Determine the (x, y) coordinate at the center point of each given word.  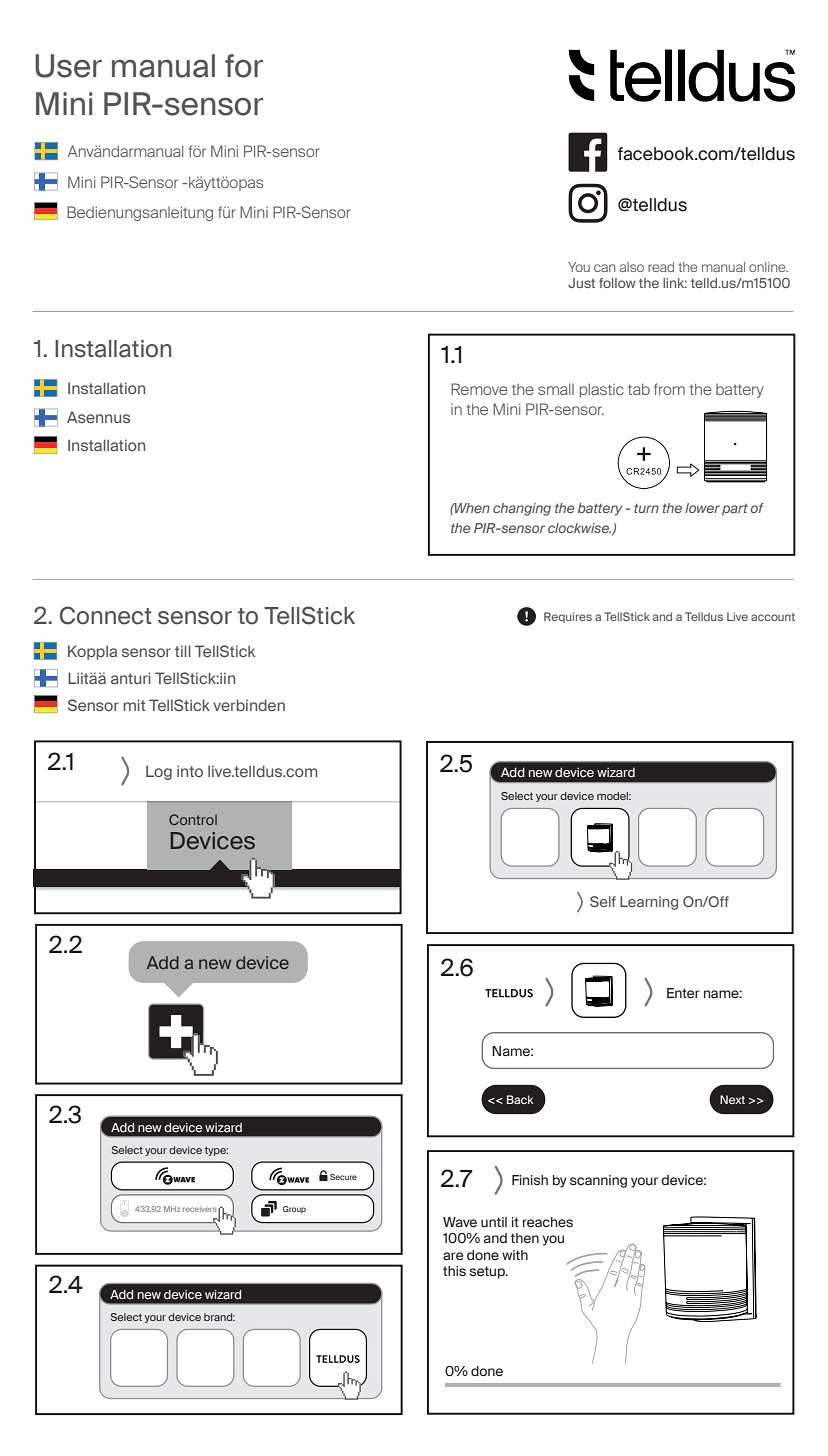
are (453, 1256)
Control (193, 819)
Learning (649, 903)
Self (603, 901)
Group (294, 1209)
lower (702, 508)
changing (522, 509)
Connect (106, 615)
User (68, 66)
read (661, 267)
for (244, 66)
